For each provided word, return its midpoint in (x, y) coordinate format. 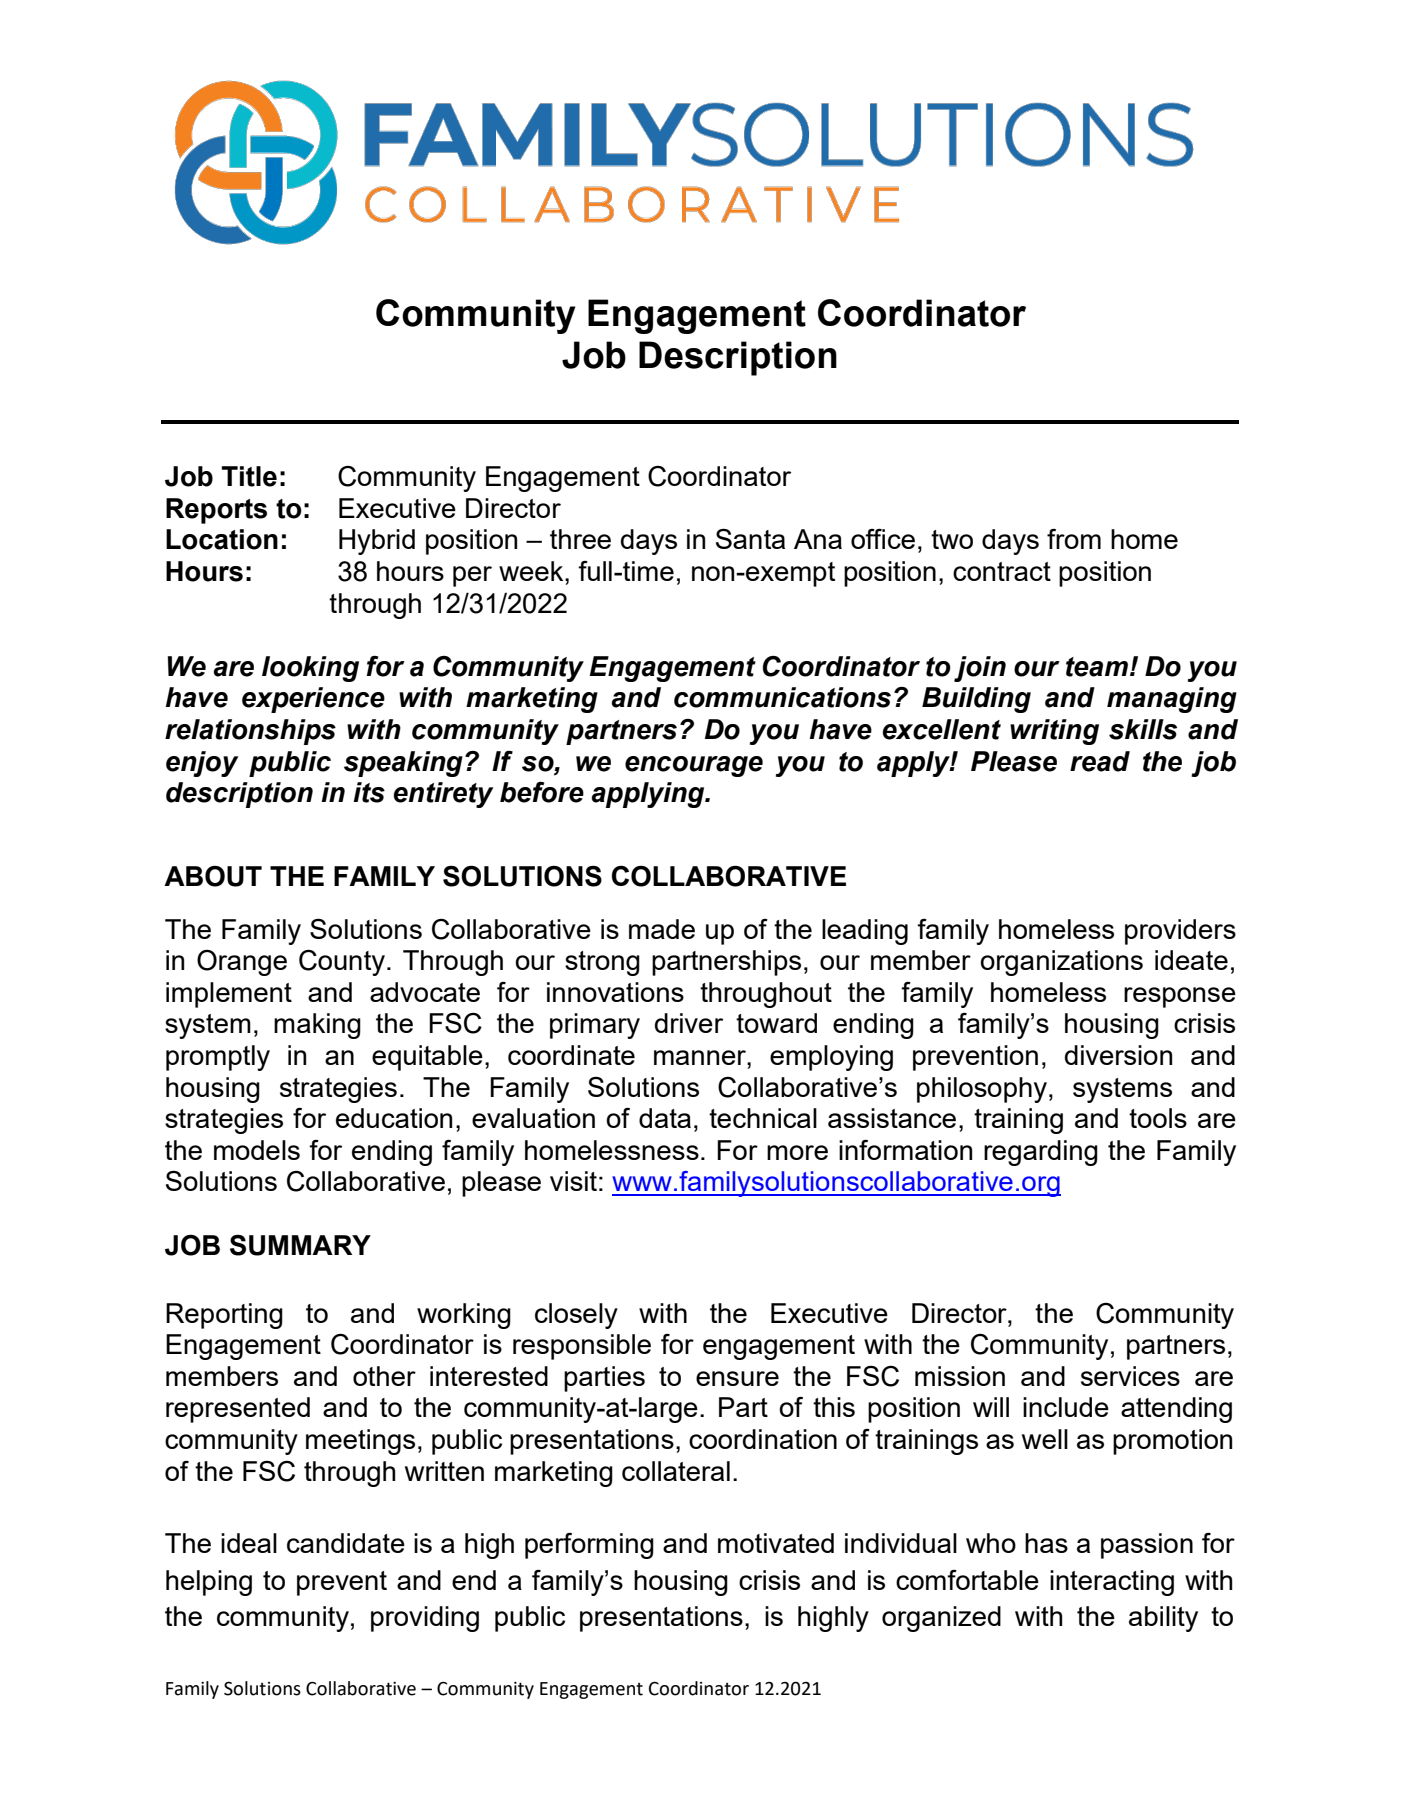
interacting (1112, 1583)
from (1074, 539)
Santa (750, 538)
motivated (776, 1543)
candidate (346, 1543)
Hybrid (377, 542)
